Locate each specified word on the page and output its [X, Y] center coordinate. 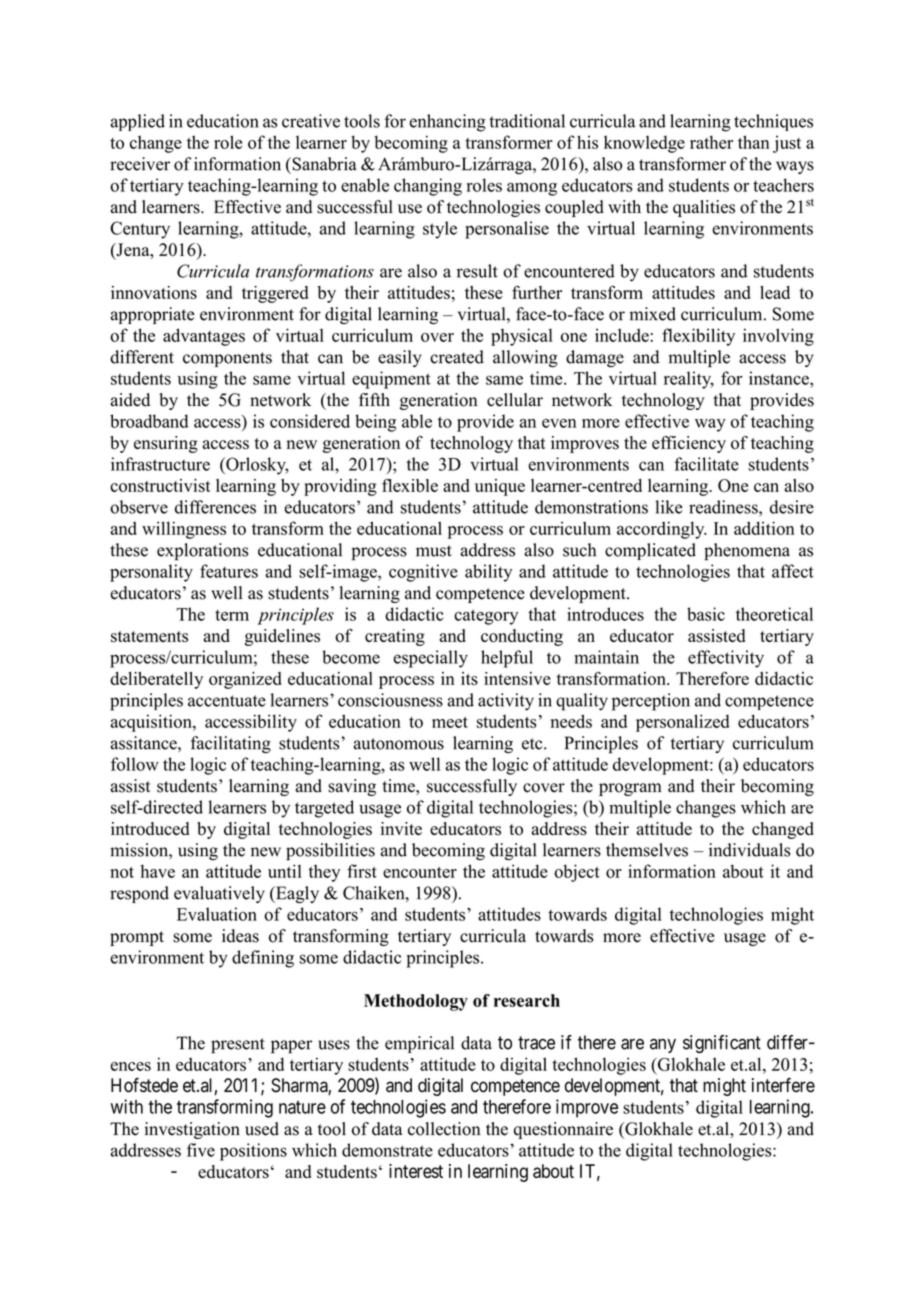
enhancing [447, 123]
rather [711, 142]
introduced [150, 829]
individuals [749, 850]
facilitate [706, 464]
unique [500, 487]
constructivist [160, 485]
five [201, 1150]
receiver [140, 164]
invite [401, 828]
